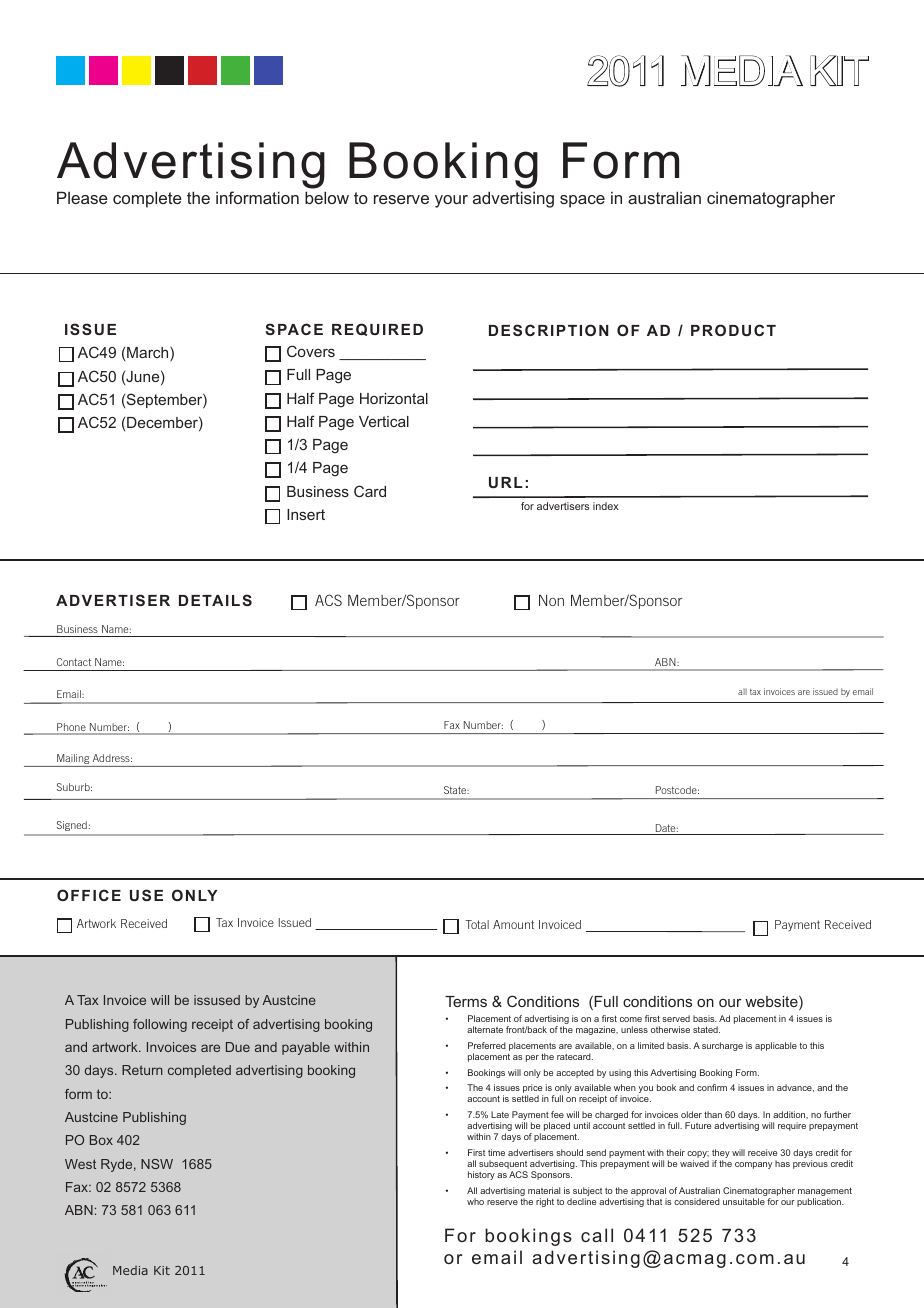 The height and width of the screenshot is (1308, 924). I want to click on your, so click(451, 201).
